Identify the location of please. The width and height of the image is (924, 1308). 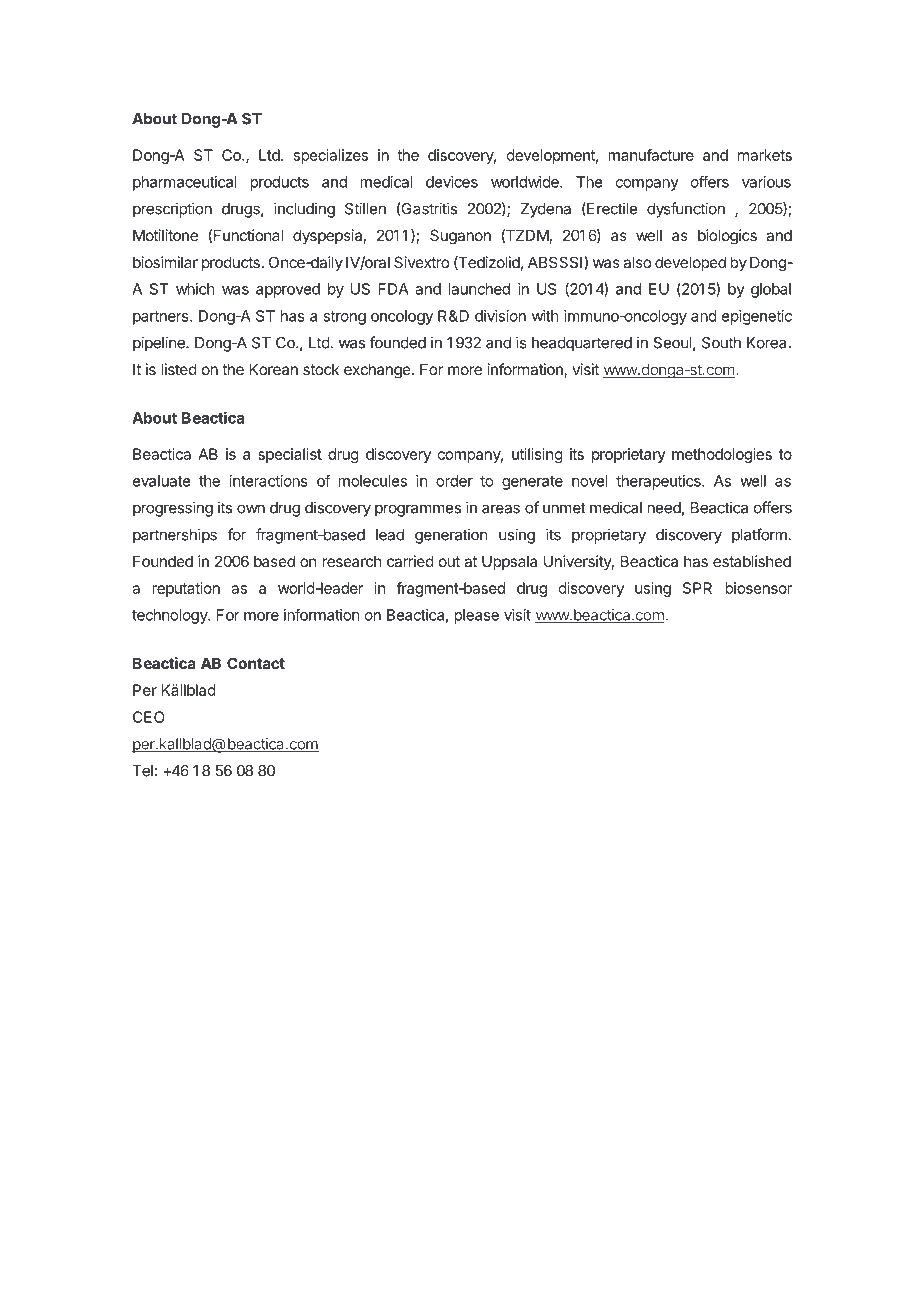
(476, 616).
